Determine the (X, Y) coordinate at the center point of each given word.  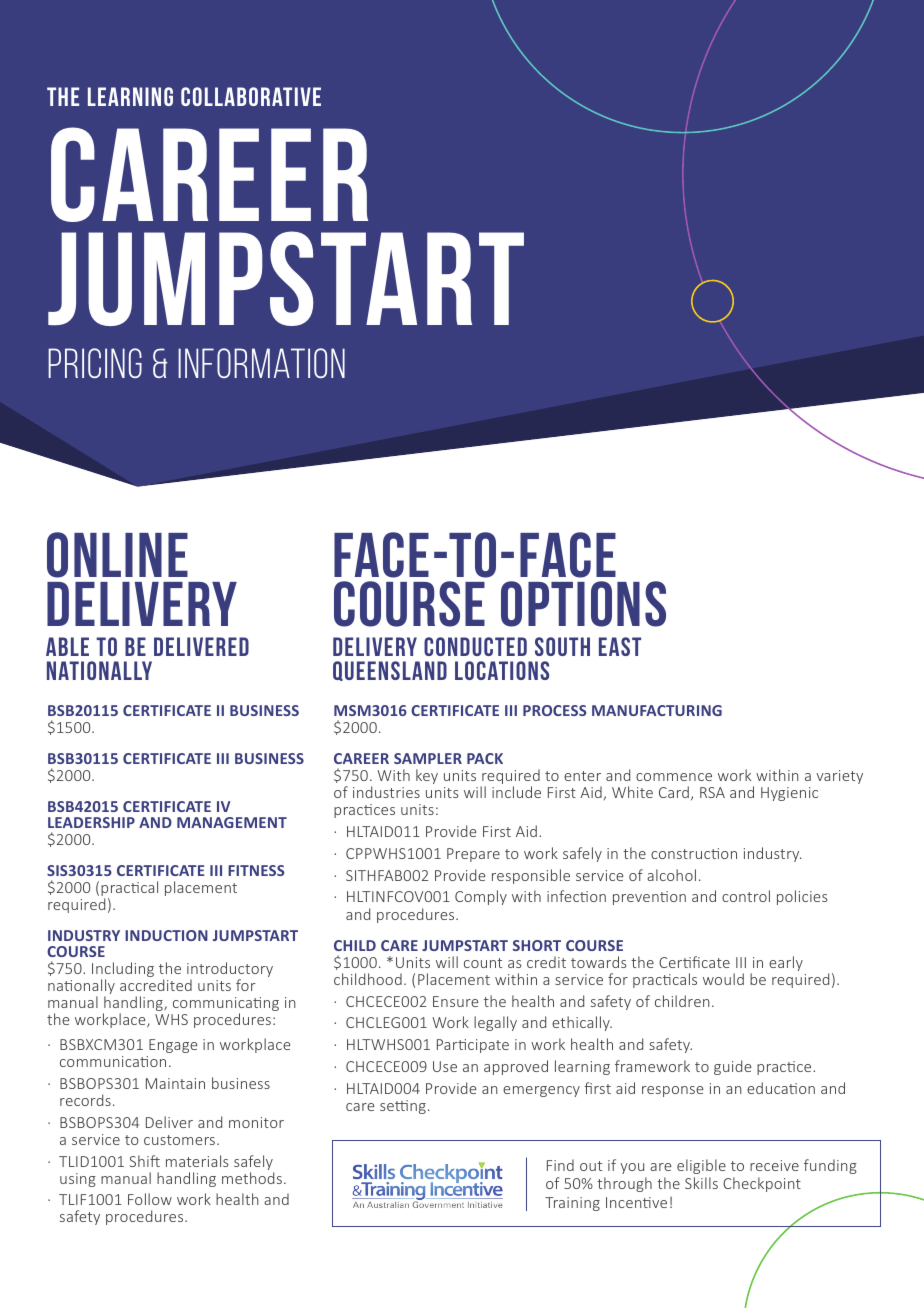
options (583, 604)
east (620, 646)
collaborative (251, 96)
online (117, 555)
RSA (712, 792)
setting (403, 1107)
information (261, 363)
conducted (475, 646)
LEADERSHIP (91, 822)
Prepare (473, 855)
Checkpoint (762, 1184)
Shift (145, 1161)
